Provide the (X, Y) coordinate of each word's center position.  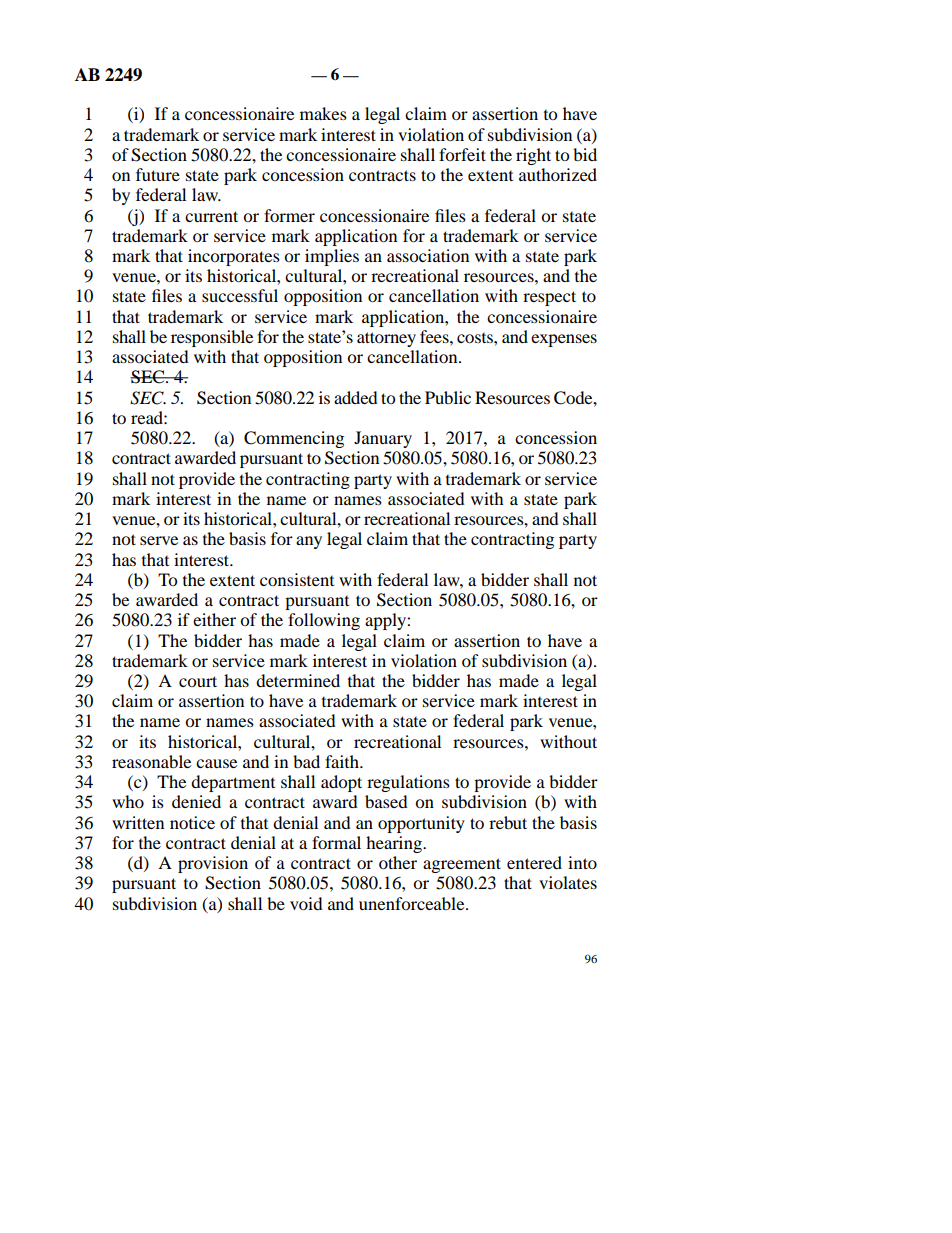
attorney (386, 339)
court (198, 681)
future (158, 174)
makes (323, 113)
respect (549, 298)
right (533, 156)
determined (298, 680)
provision (213, 864)
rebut (508, 822)
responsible (212, 338)
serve (159, 540)
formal (336, 842)
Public (448, 397)
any (309, 542)
